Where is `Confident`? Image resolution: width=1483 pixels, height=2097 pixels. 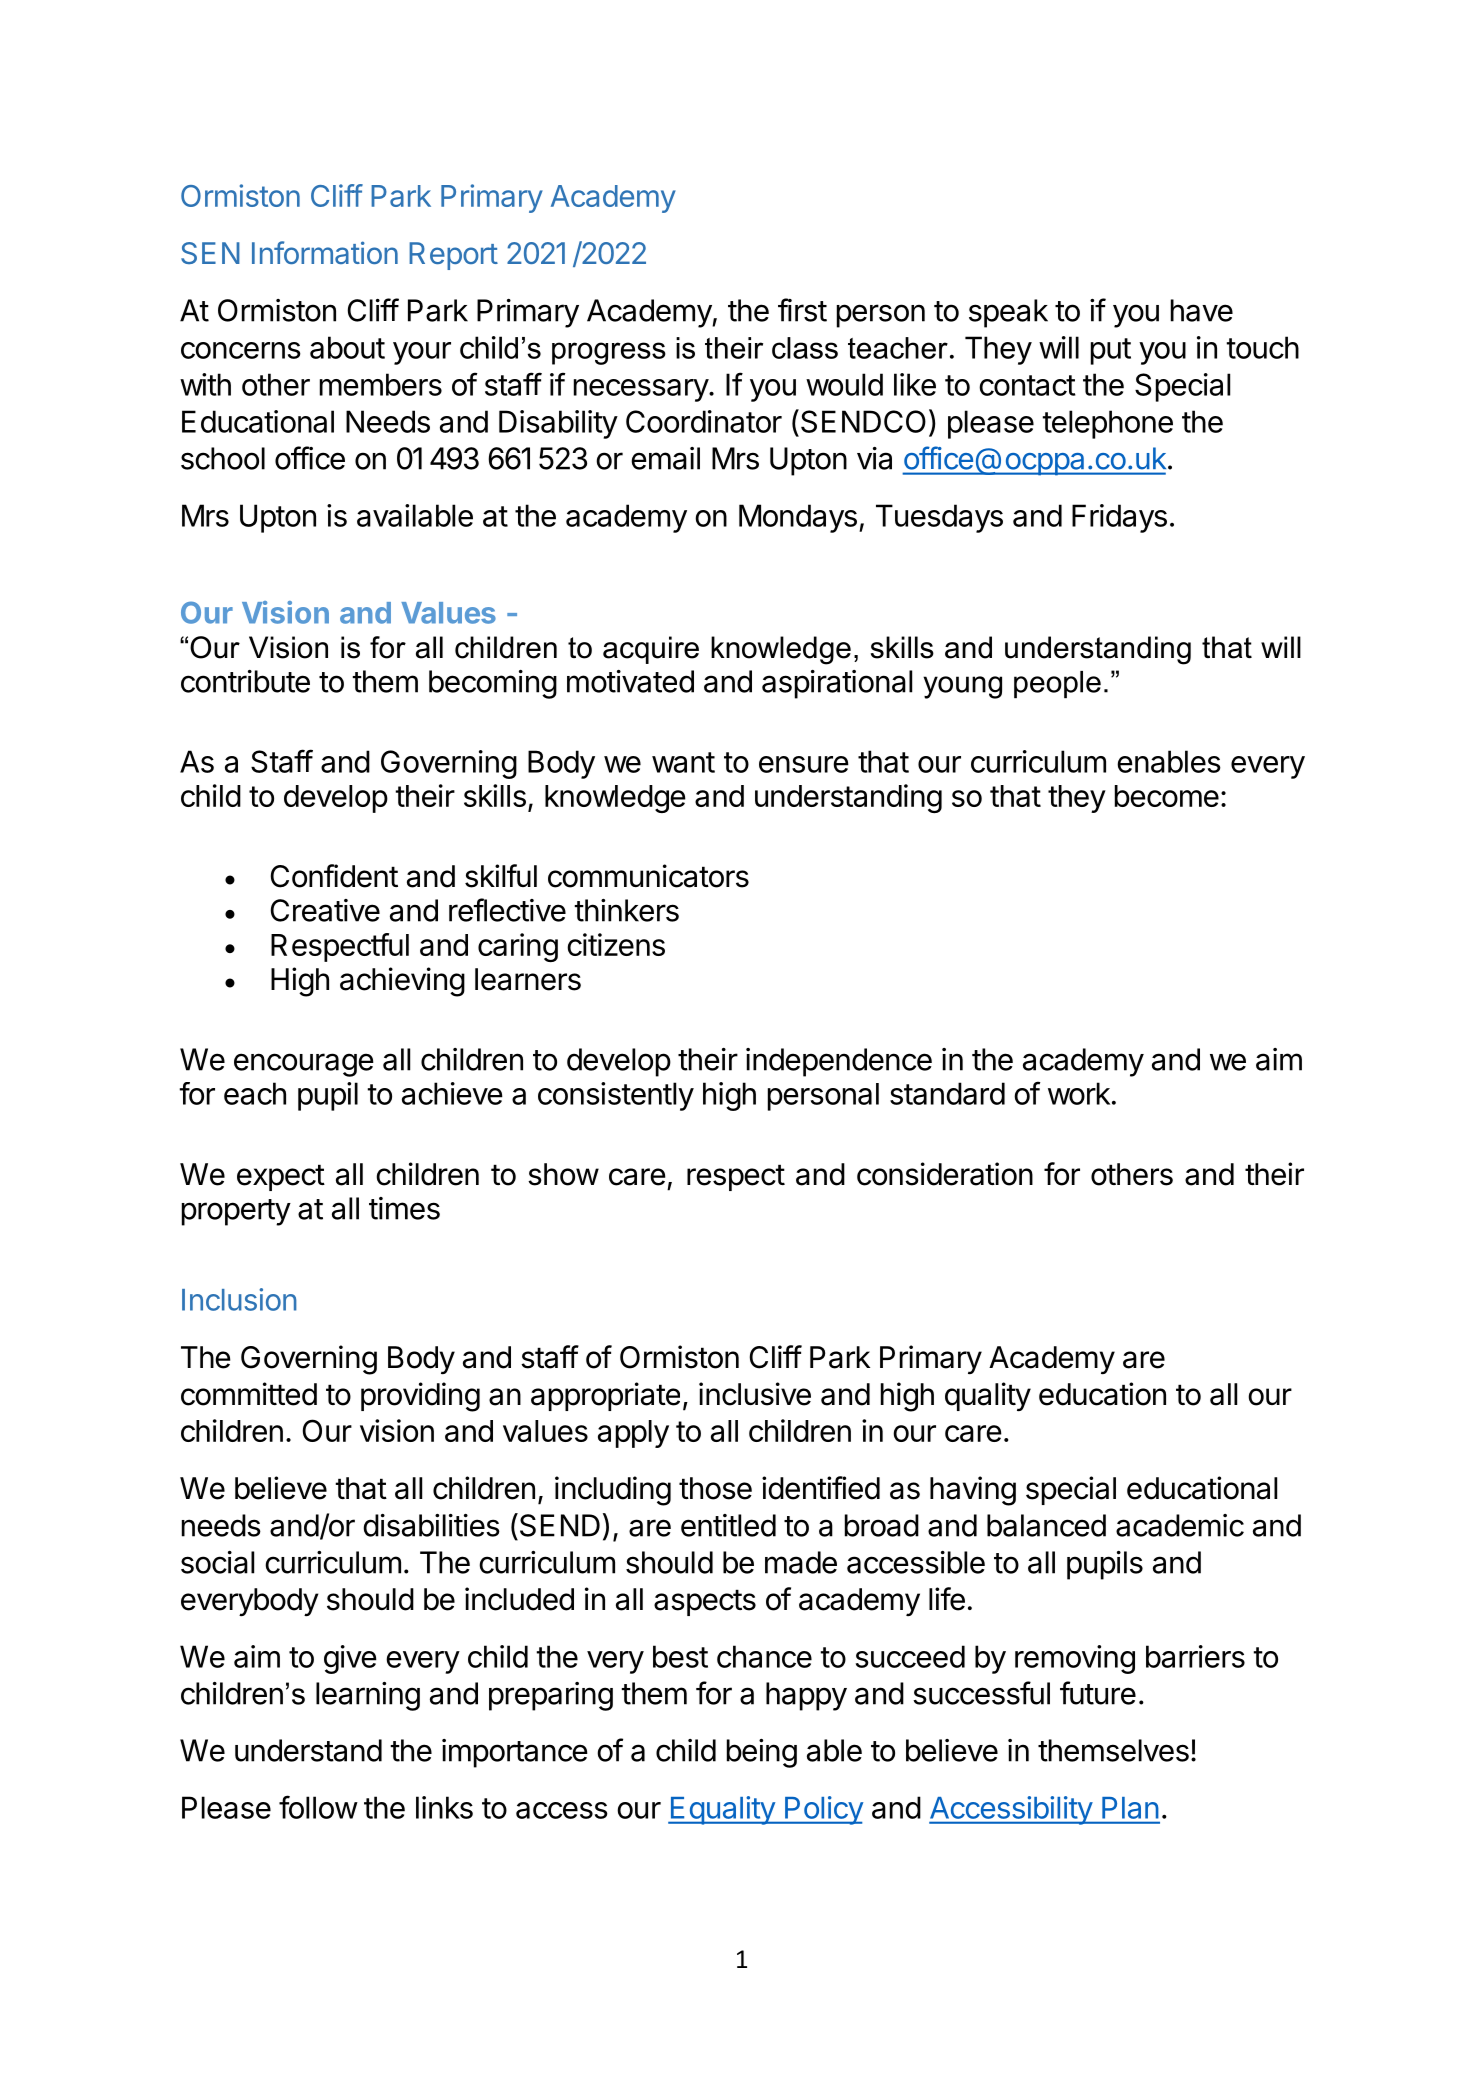 Confident is located at coordinates (334, 876).
